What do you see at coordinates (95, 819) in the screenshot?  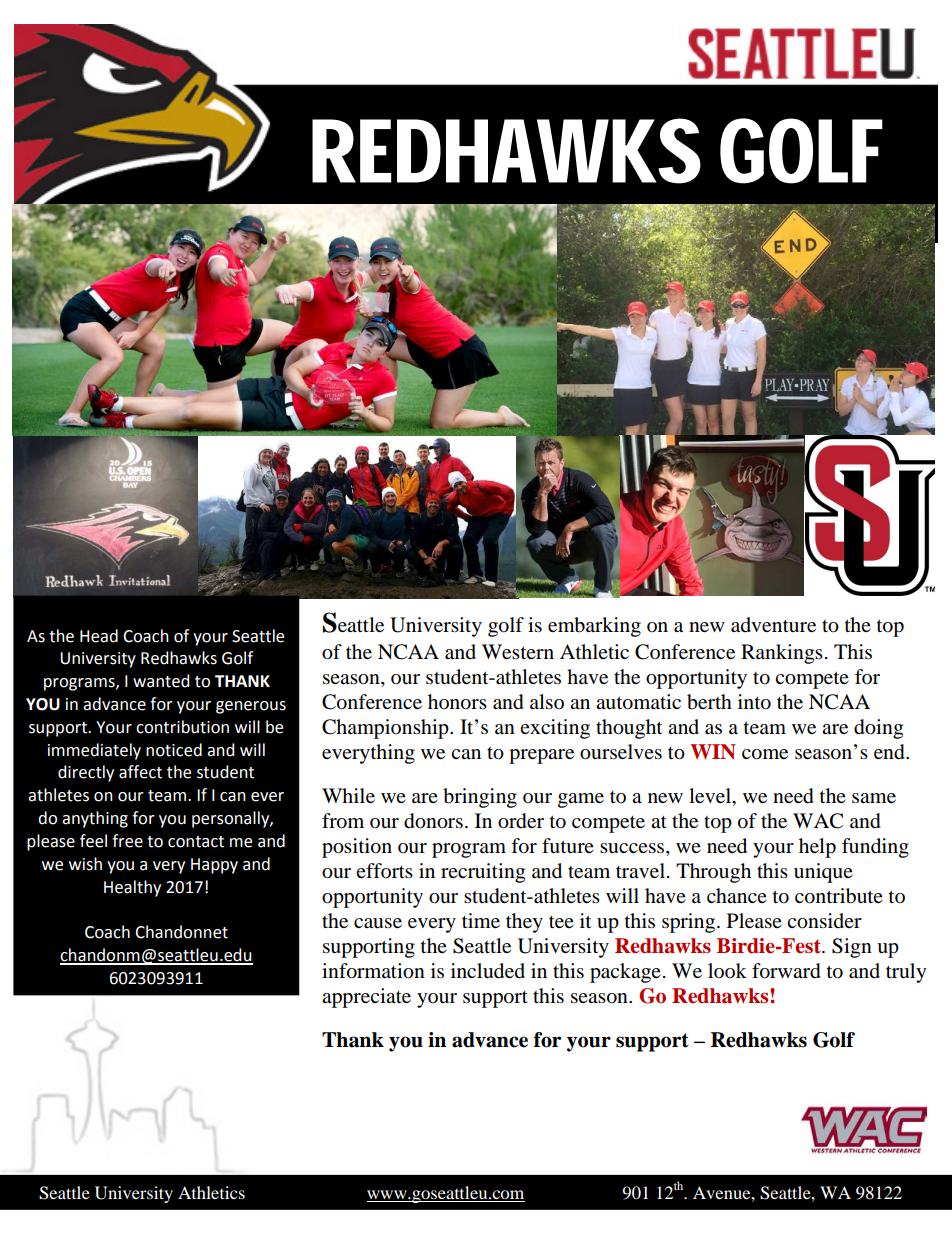 I see `anything` at bounding box center [95, 819].
